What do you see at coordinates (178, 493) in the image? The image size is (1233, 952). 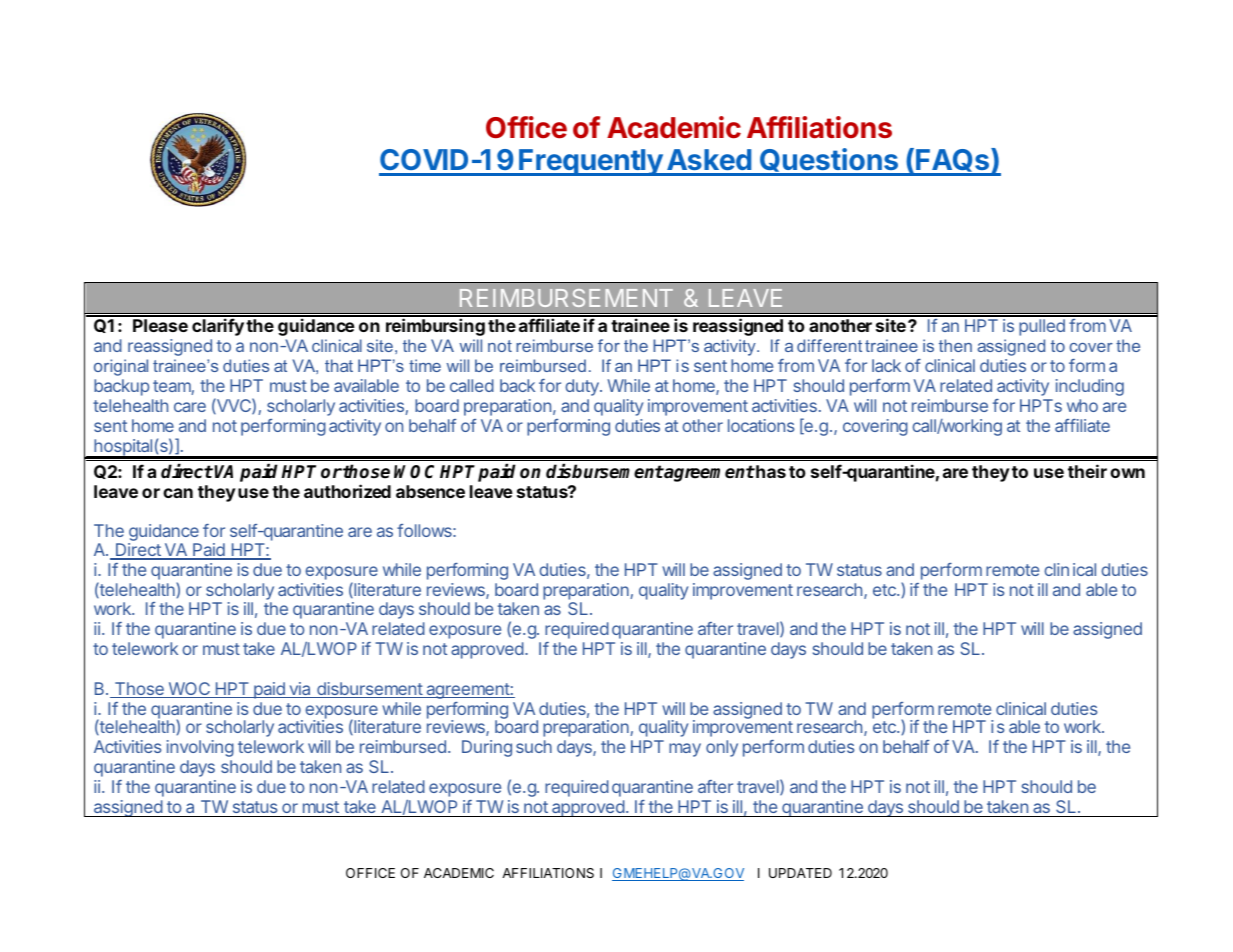 I see `can` at bounding box center [178, 493].
